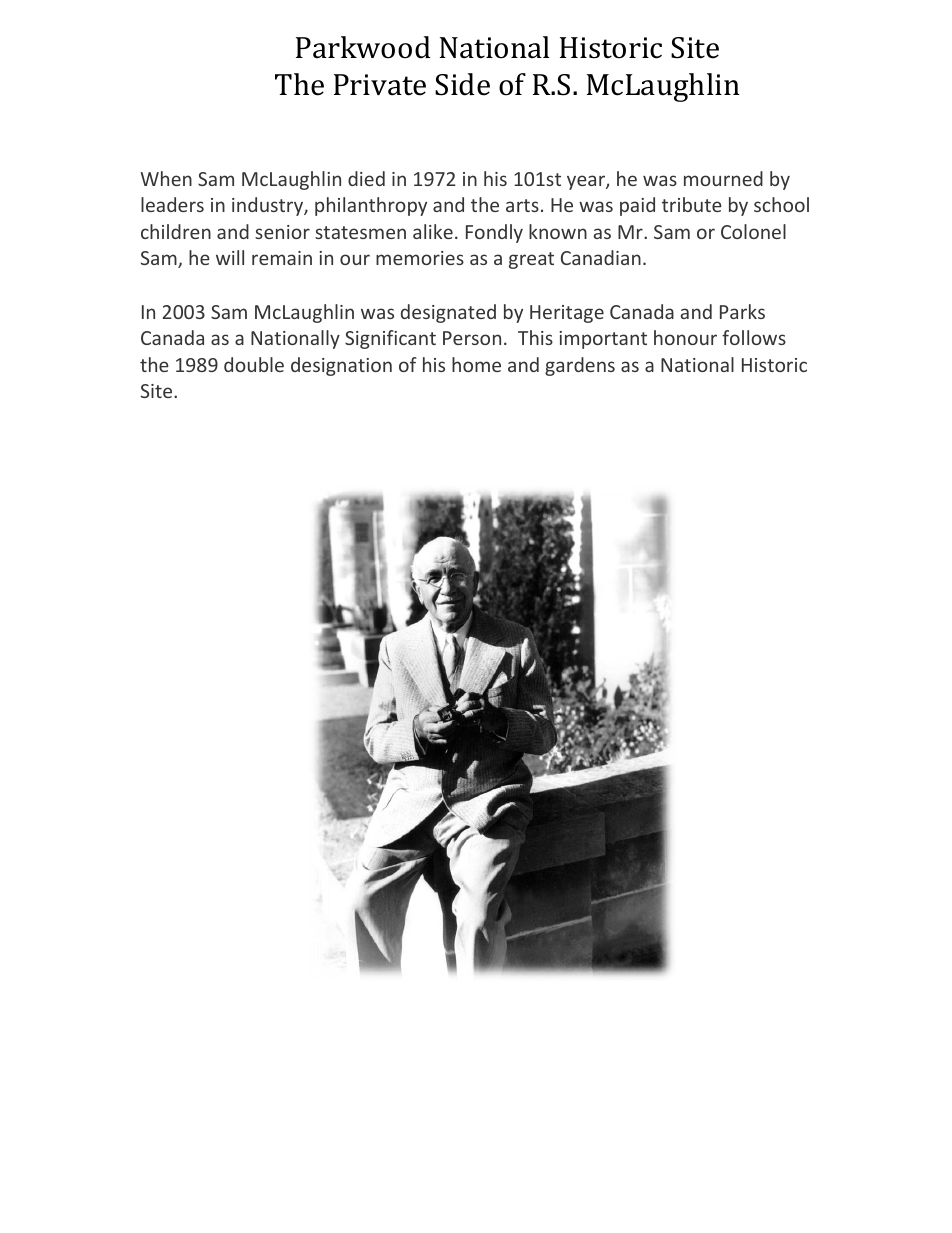  Describe the element at coordinates (380, 85) in the screenshot. I see `Private` at that location.
